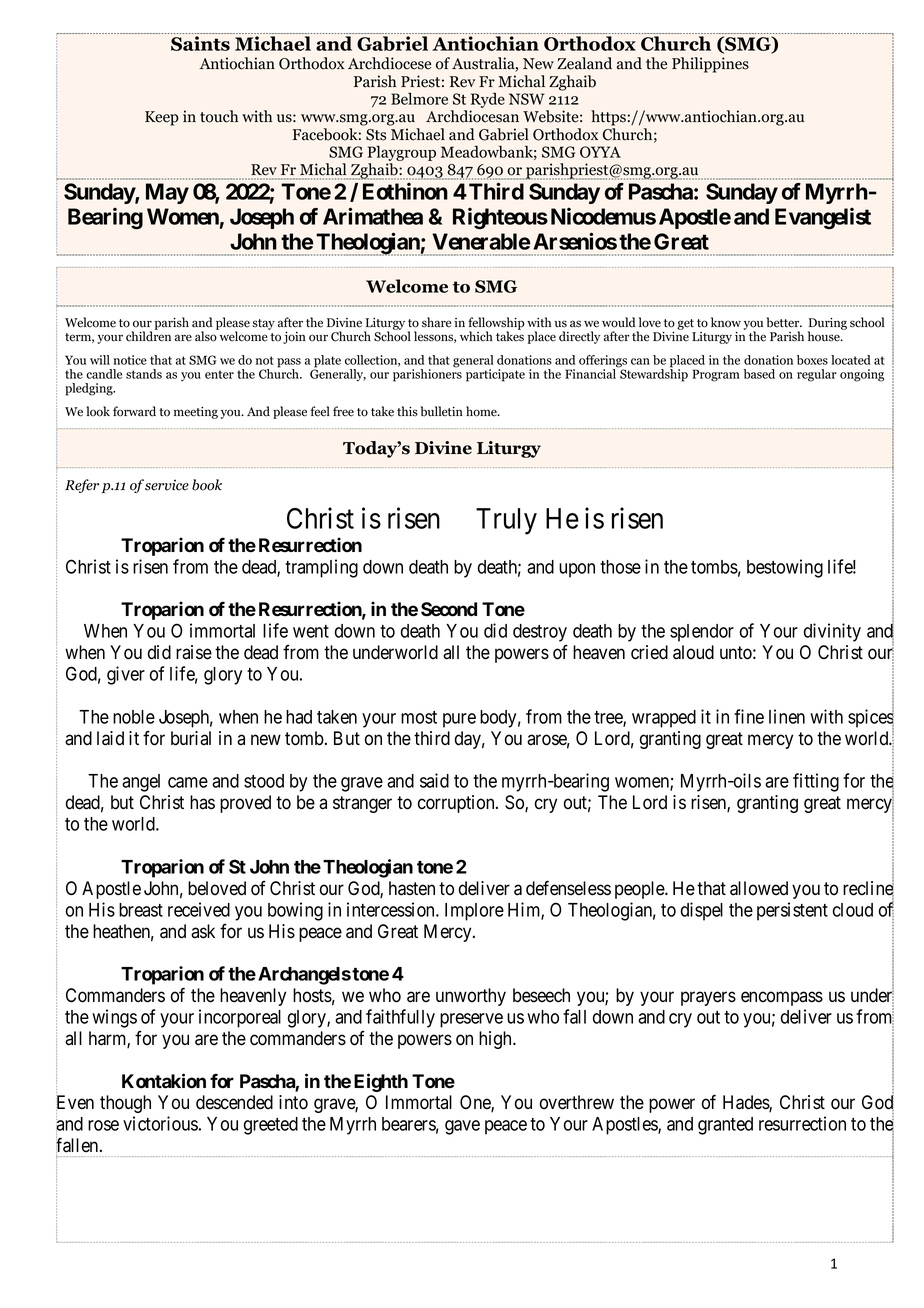 This screenshot has width=924, height=1308. Describe the element at coordinates (785, 568) in the screenshot. I see `bestowing` at that location.
